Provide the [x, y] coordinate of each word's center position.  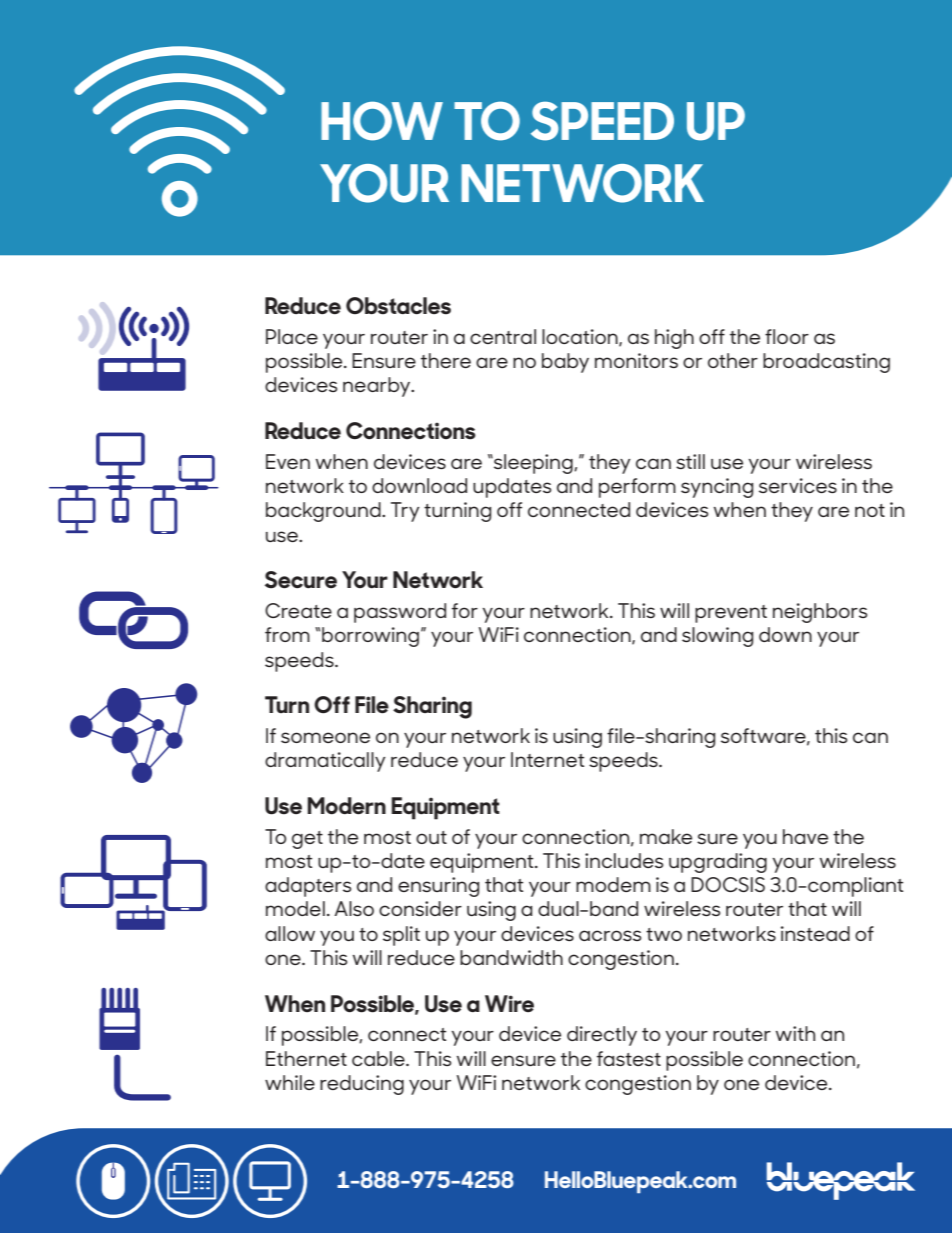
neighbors [820, 613]
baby [565, 363]
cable [379, 1058]
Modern [347, 806]
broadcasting [826, 363]
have [805, 836]
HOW [382, 121]
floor [787, 336]
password [400, 613]
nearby [378, 387]
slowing [717, 637]
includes [624, 860]
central [503, 336]
